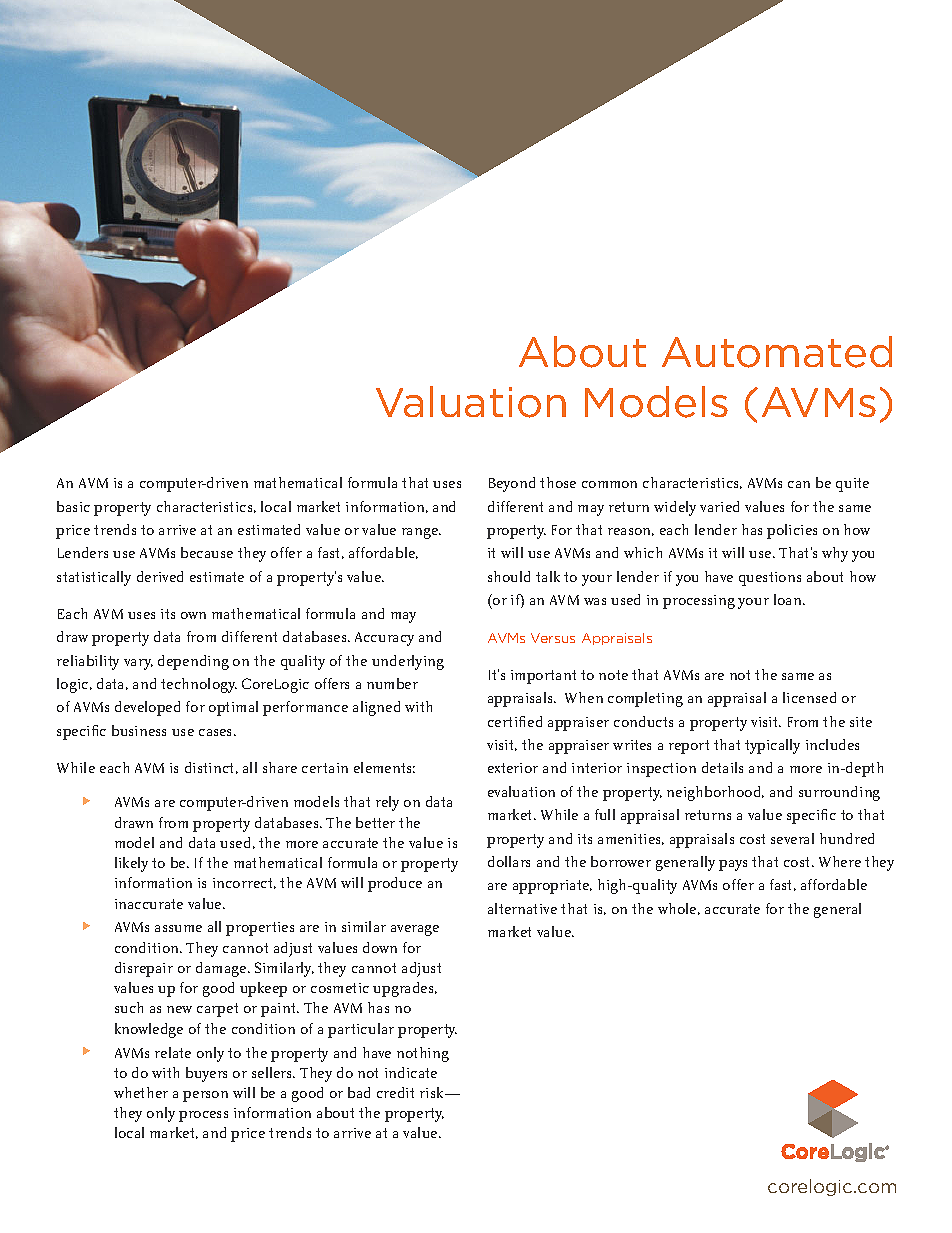 This screenshot has width=952, height=1233. I want to click on risk, so click(433, 1092).
